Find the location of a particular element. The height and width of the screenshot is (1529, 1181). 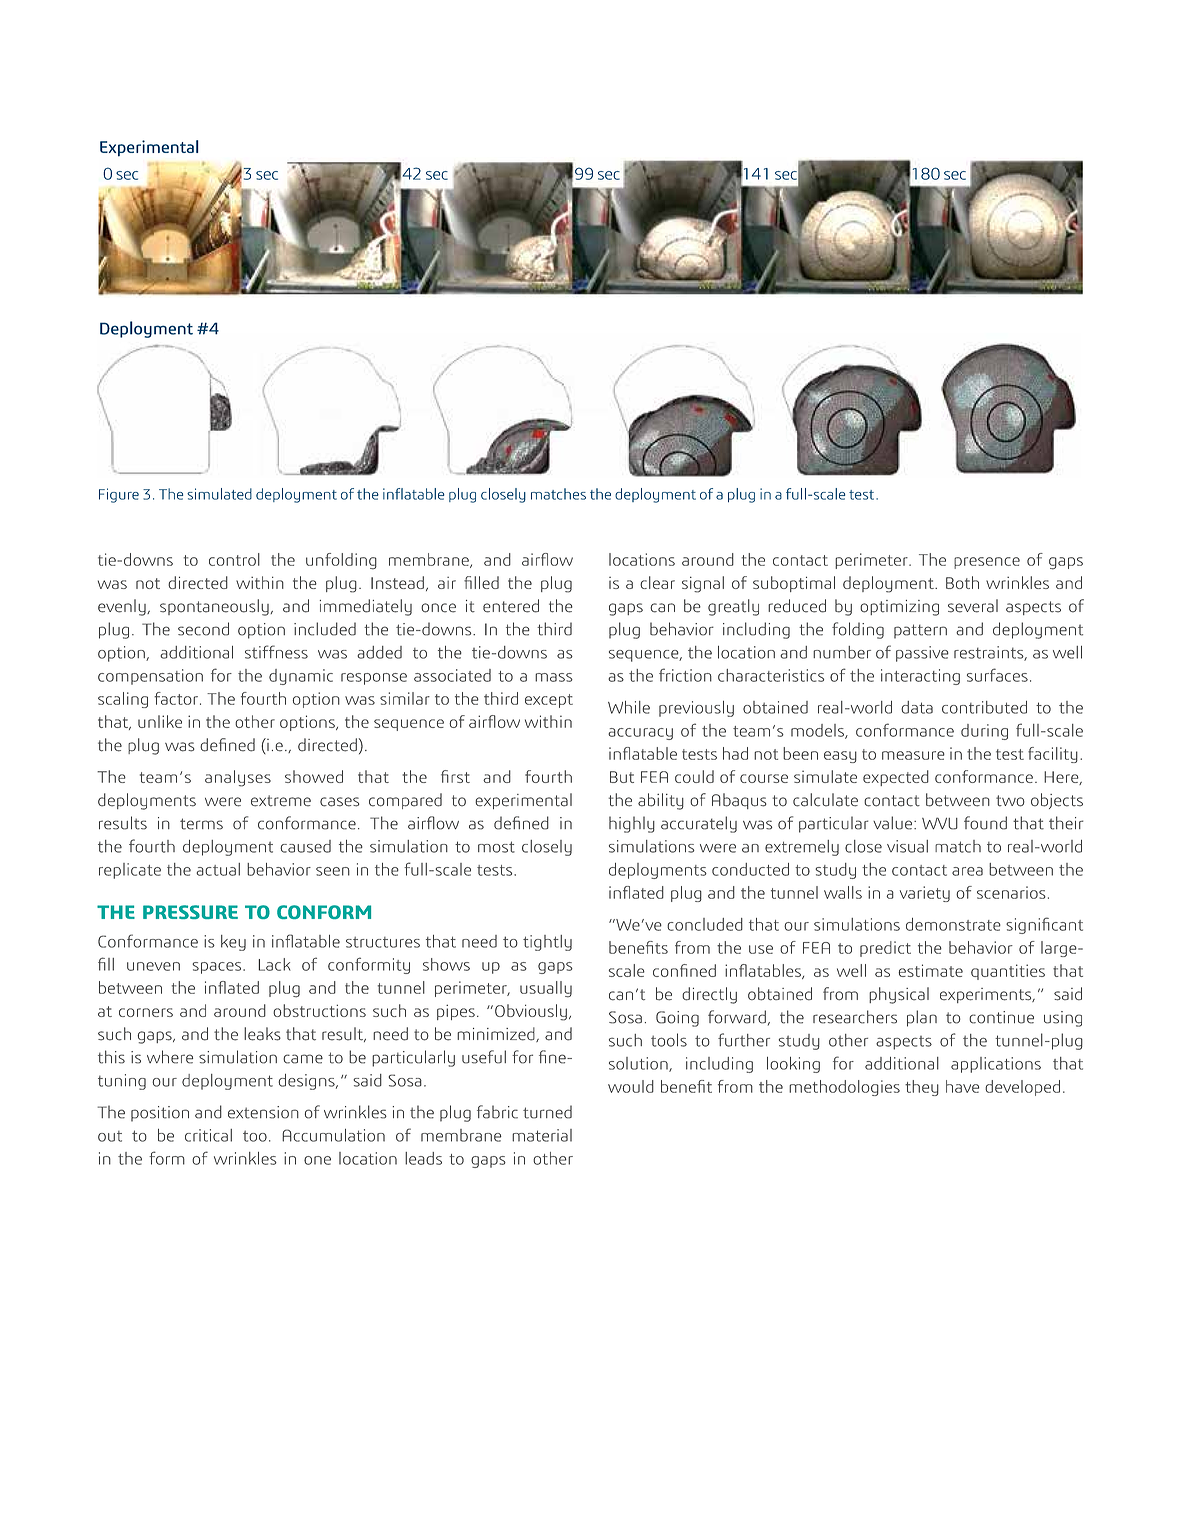

presence is located at coordinates (987, 563).
